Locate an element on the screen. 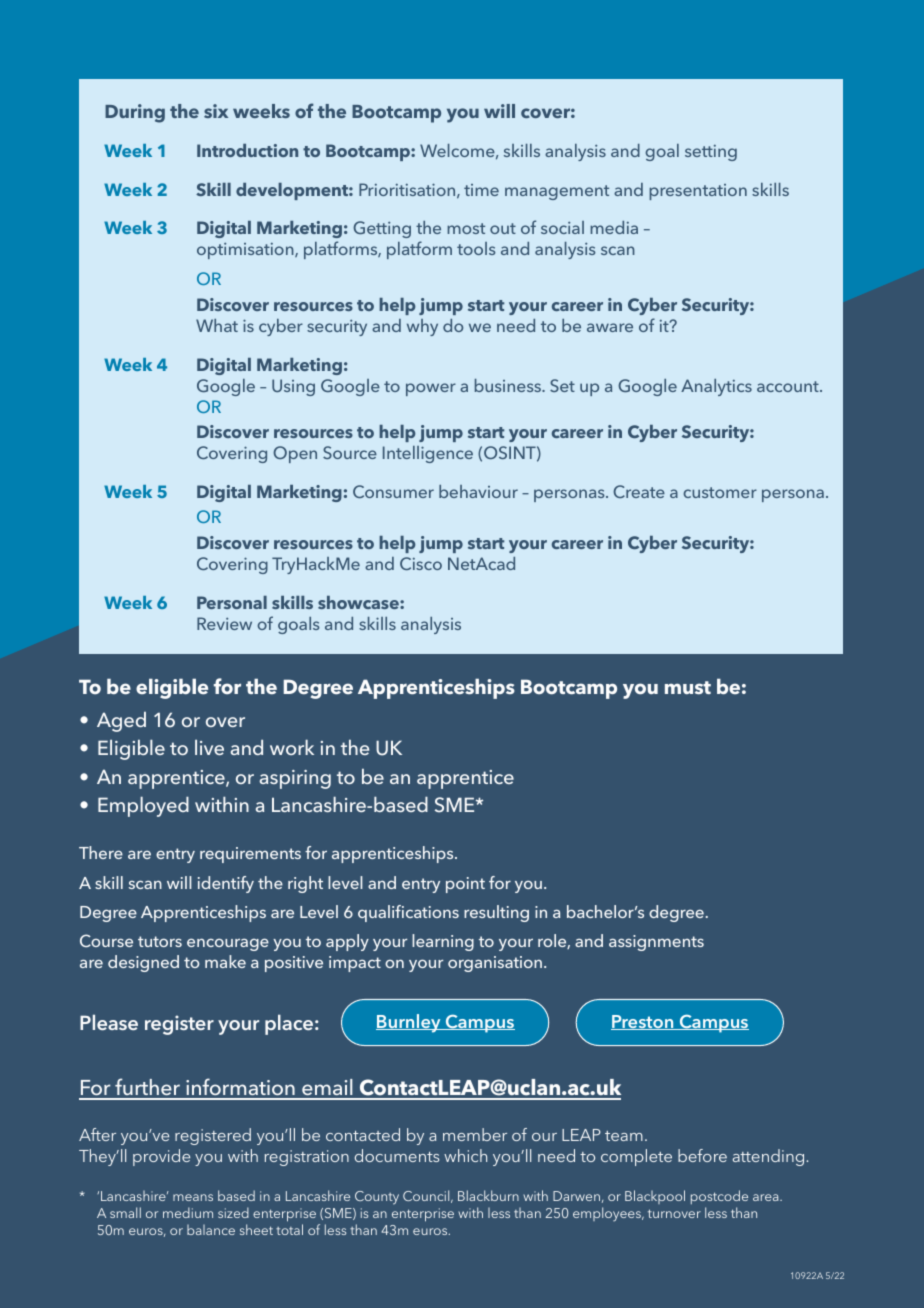 Image resolution: width=924 pixels, height=1308 pixels. tutors is located at coordinates (160, 941).
